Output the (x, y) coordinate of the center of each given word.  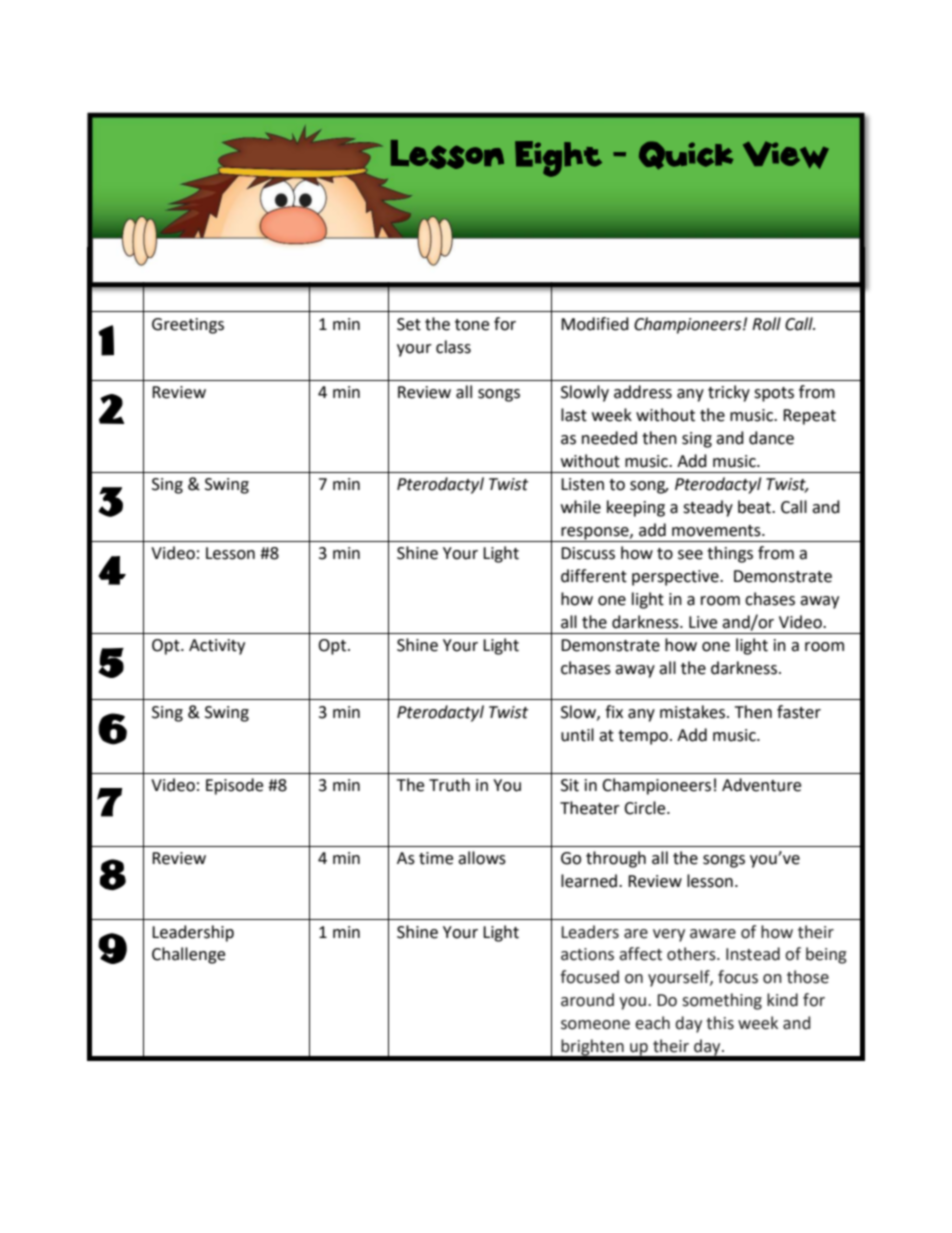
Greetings (188, 326)
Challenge (188, 955)
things (730, 554)
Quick (686, 155)
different (594, 576)
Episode (234, 786)
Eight (558, 159)
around (587, 1000)
